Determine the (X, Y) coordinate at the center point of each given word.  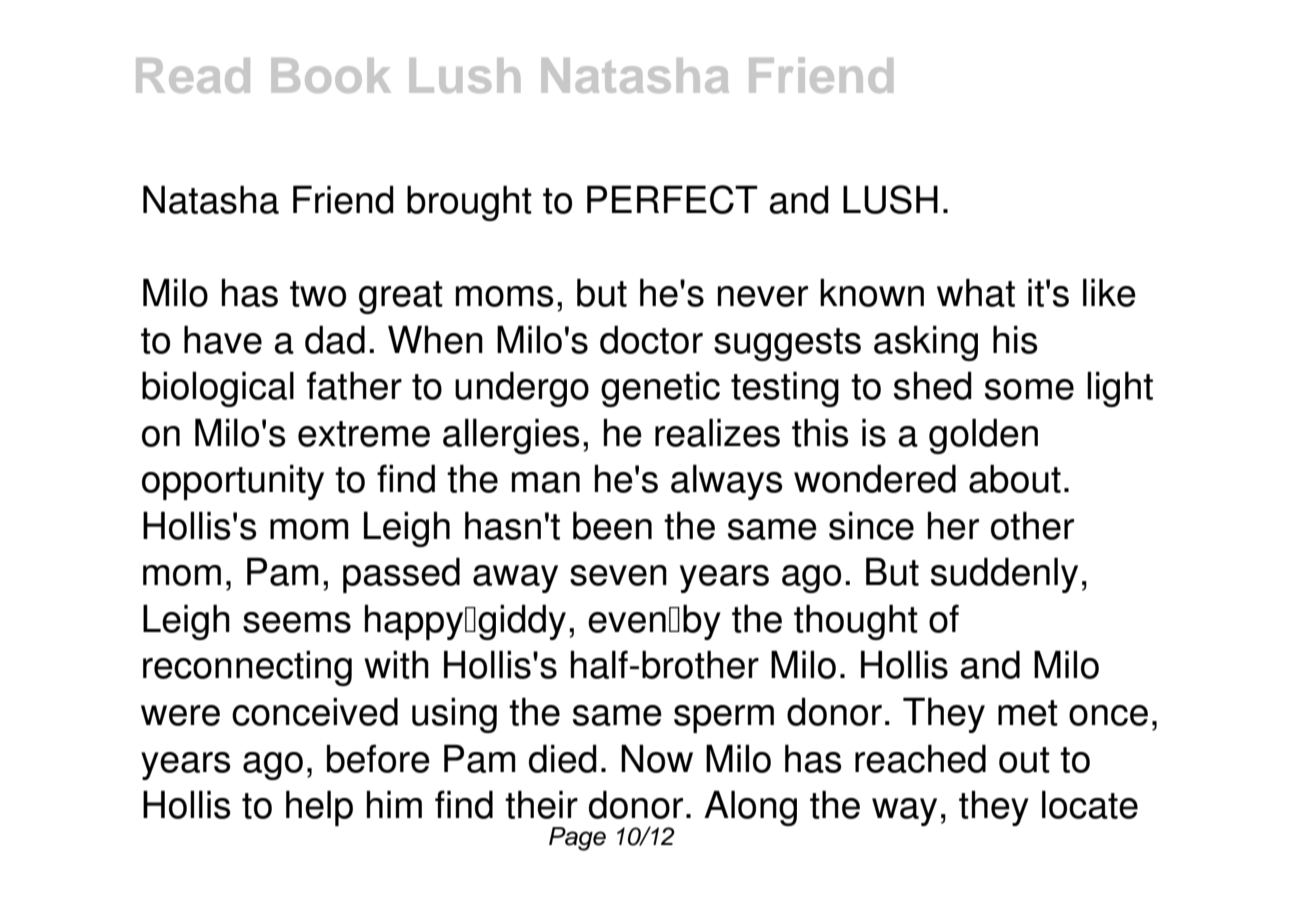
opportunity (233, 482)
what (976, 292)
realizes (717, 432)
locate (1090, 804)
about (1015, 478)
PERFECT (672, 199)
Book (331, 75)
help (319, 808)
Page (577, 839)
